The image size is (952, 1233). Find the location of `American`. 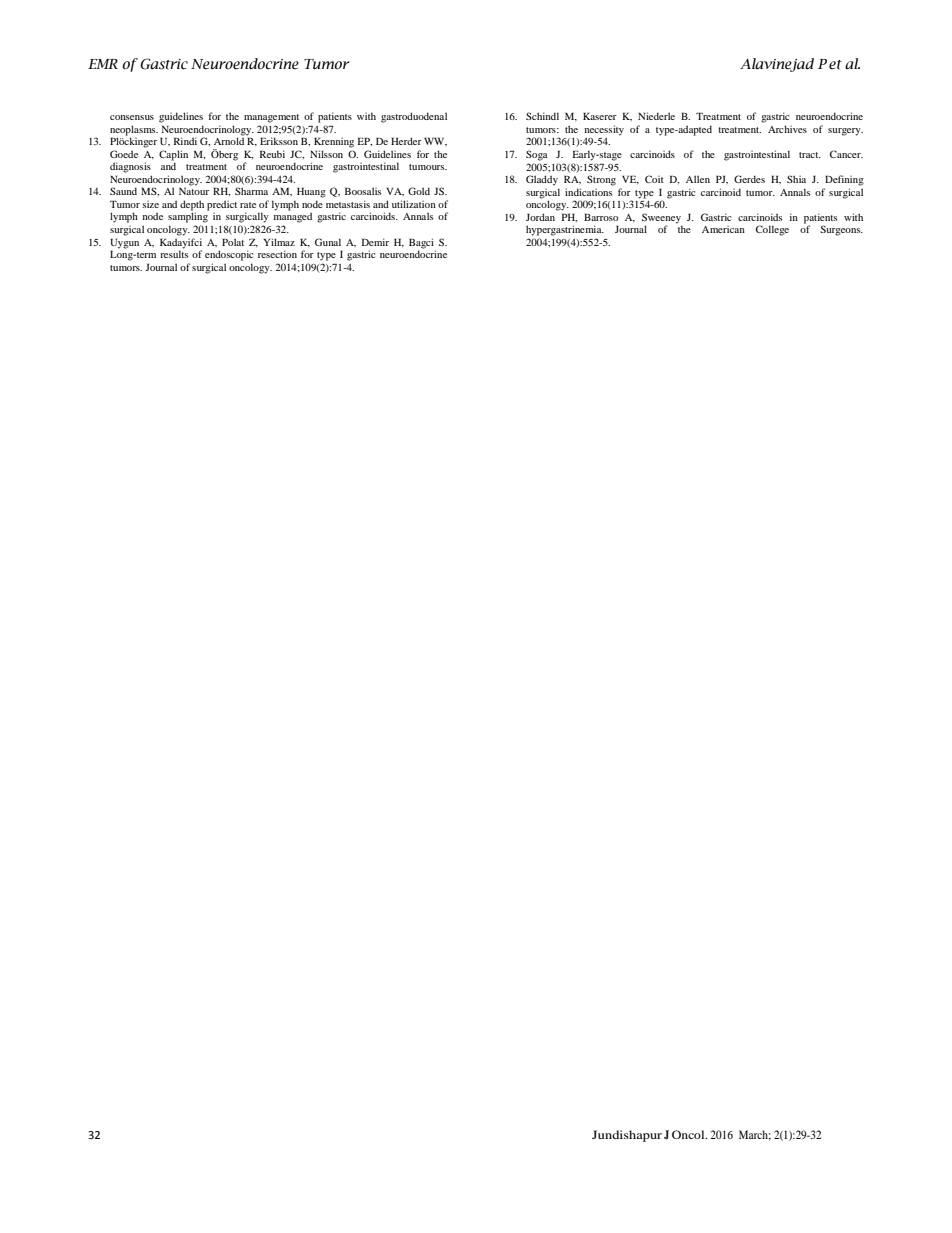

American is located at coordinates (723, 229).
